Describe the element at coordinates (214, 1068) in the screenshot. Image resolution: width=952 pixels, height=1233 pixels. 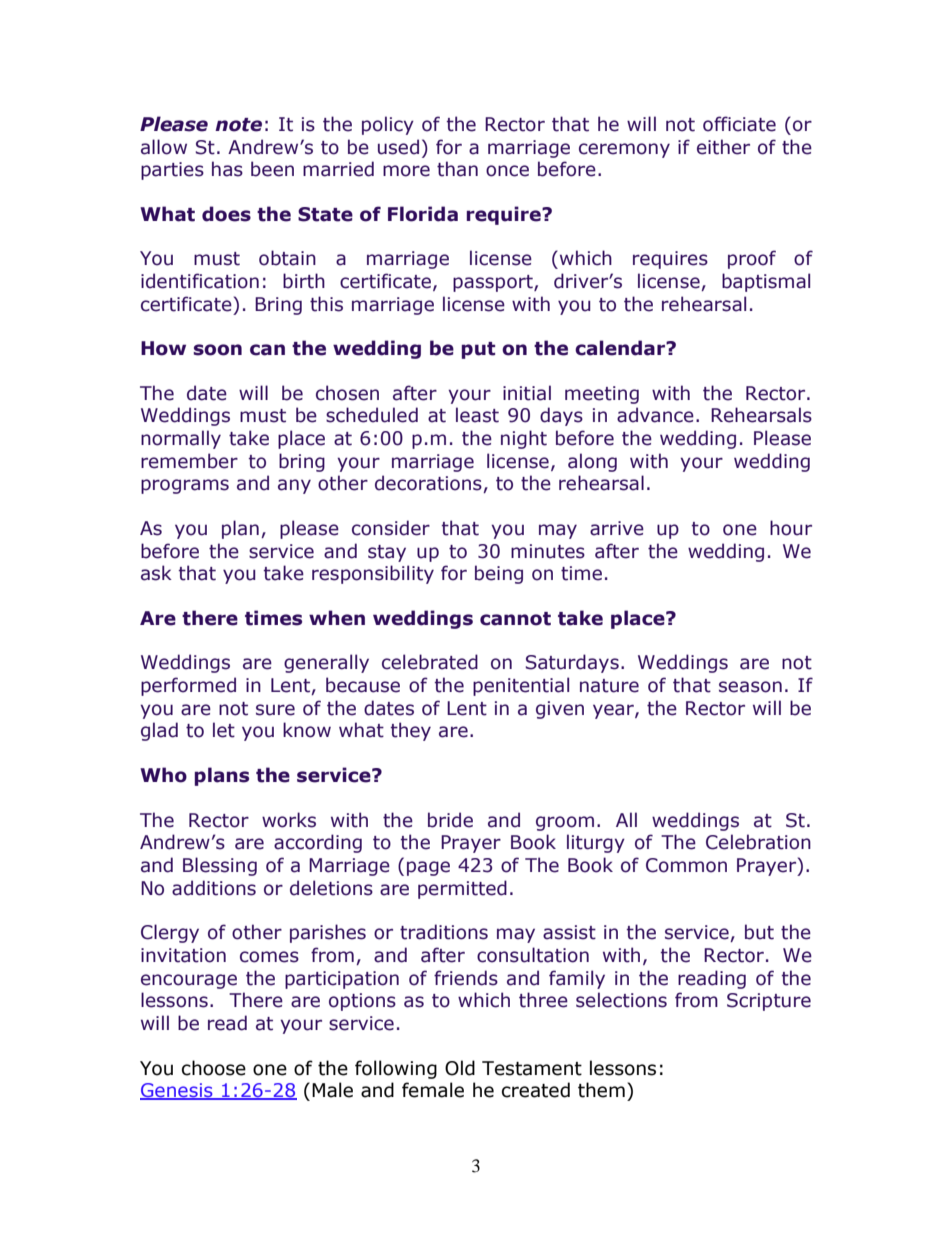
I see `choose` at that location.
